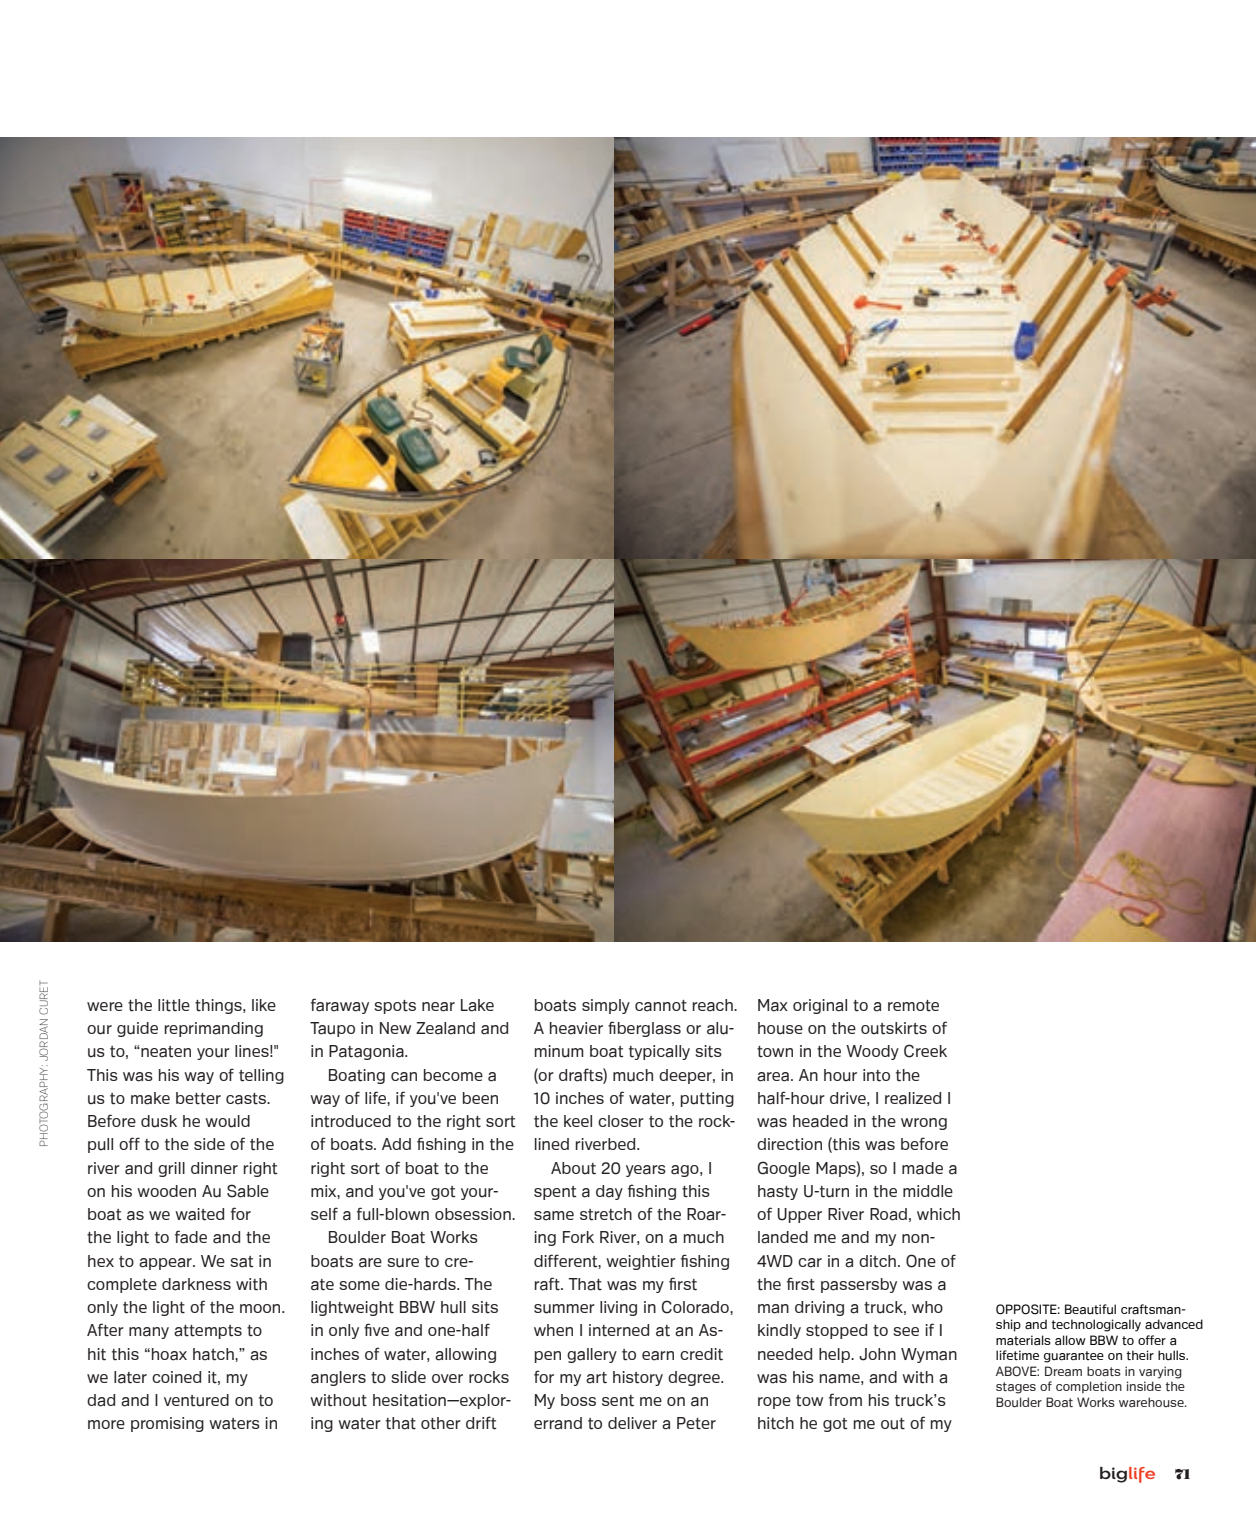 This document has height=1517, width=1256. Describe the element at coordinates (606, 1214) in the document. I see `stretch` at that location.
